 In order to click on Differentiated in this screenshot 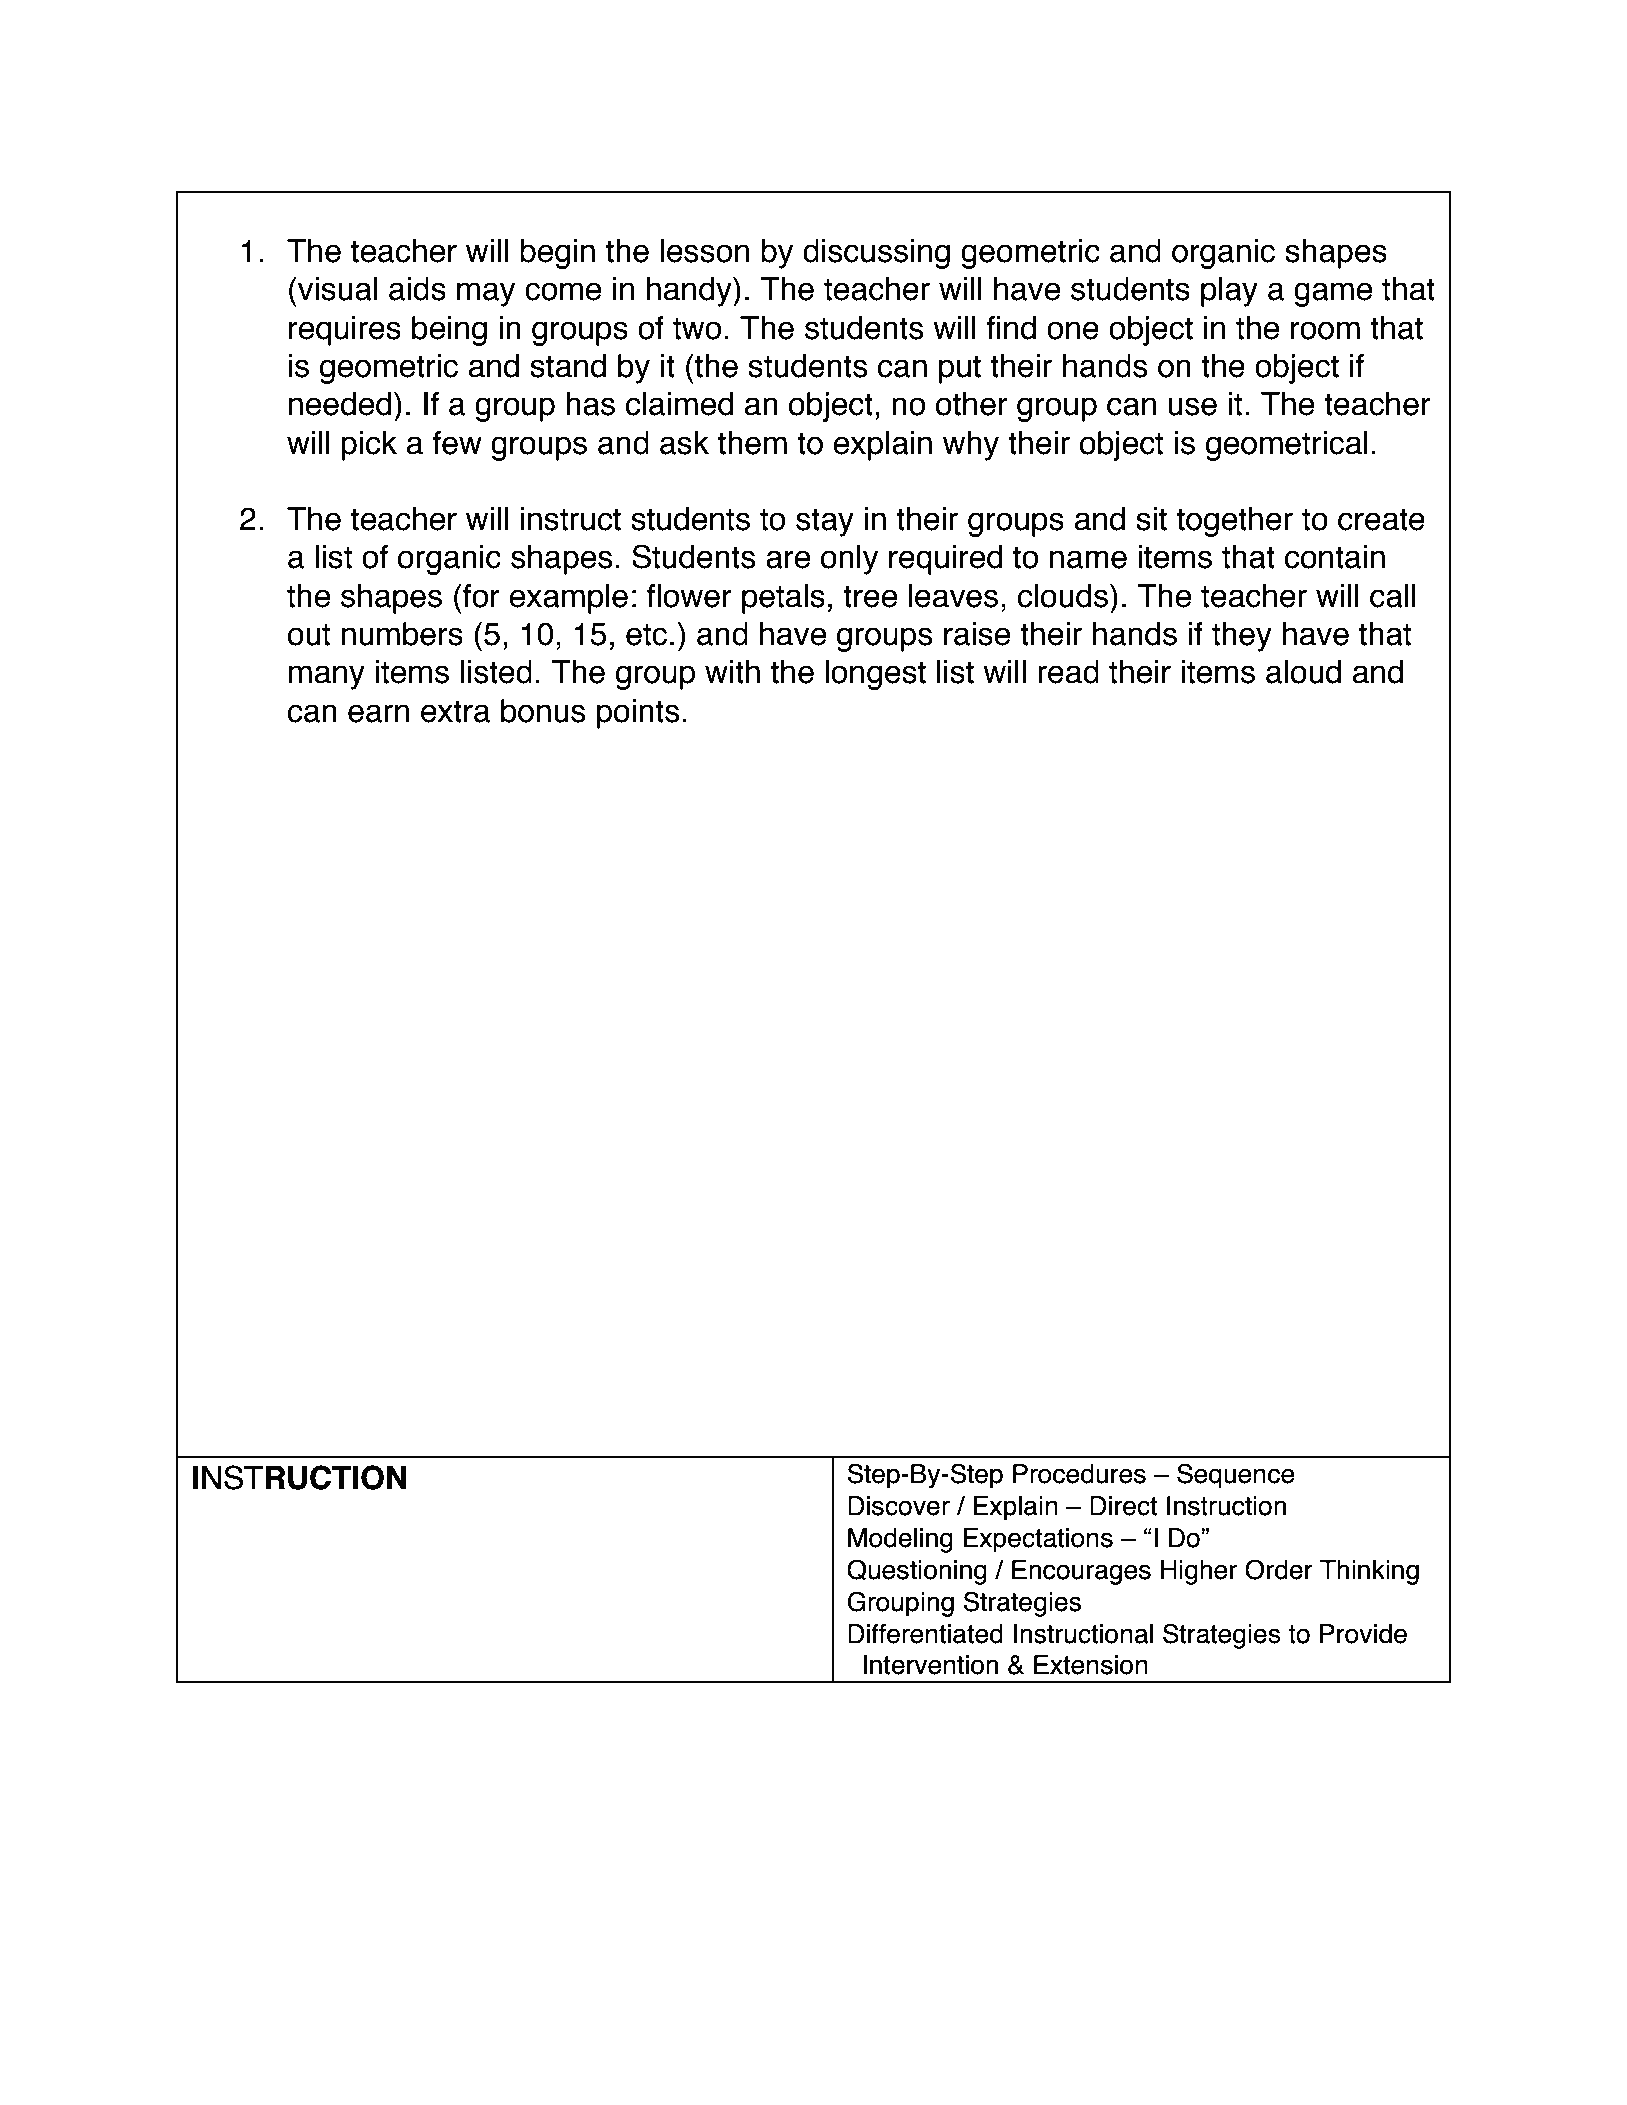, I will do `click(925, 1634)`.
